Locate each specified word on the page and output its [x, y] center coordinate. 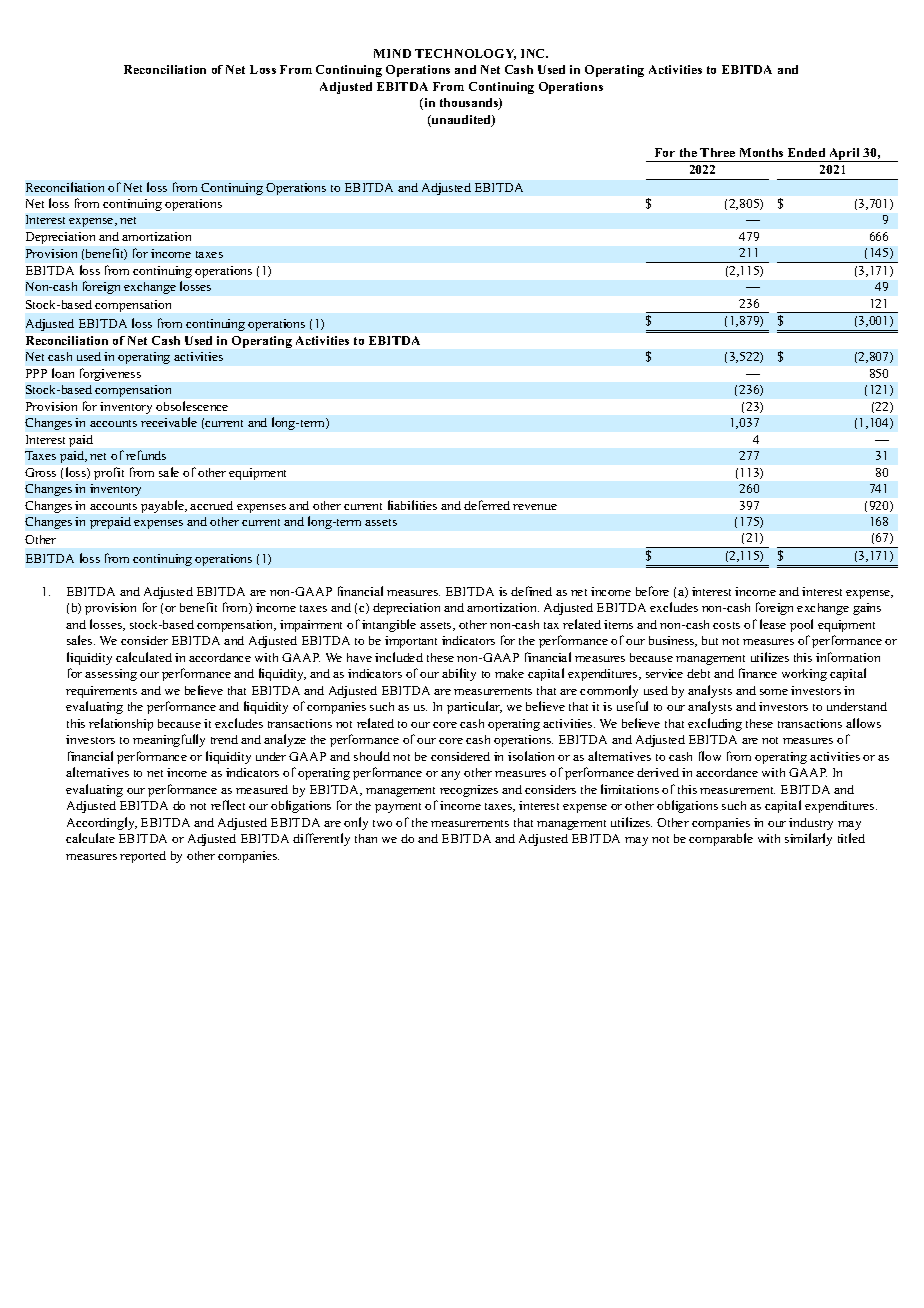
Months [761, 152]
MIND [392, 53]
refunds [146, 455]
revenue [535, 507]
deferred [487, 505]
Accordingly [102, 823]
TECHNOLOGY [465, 54]
